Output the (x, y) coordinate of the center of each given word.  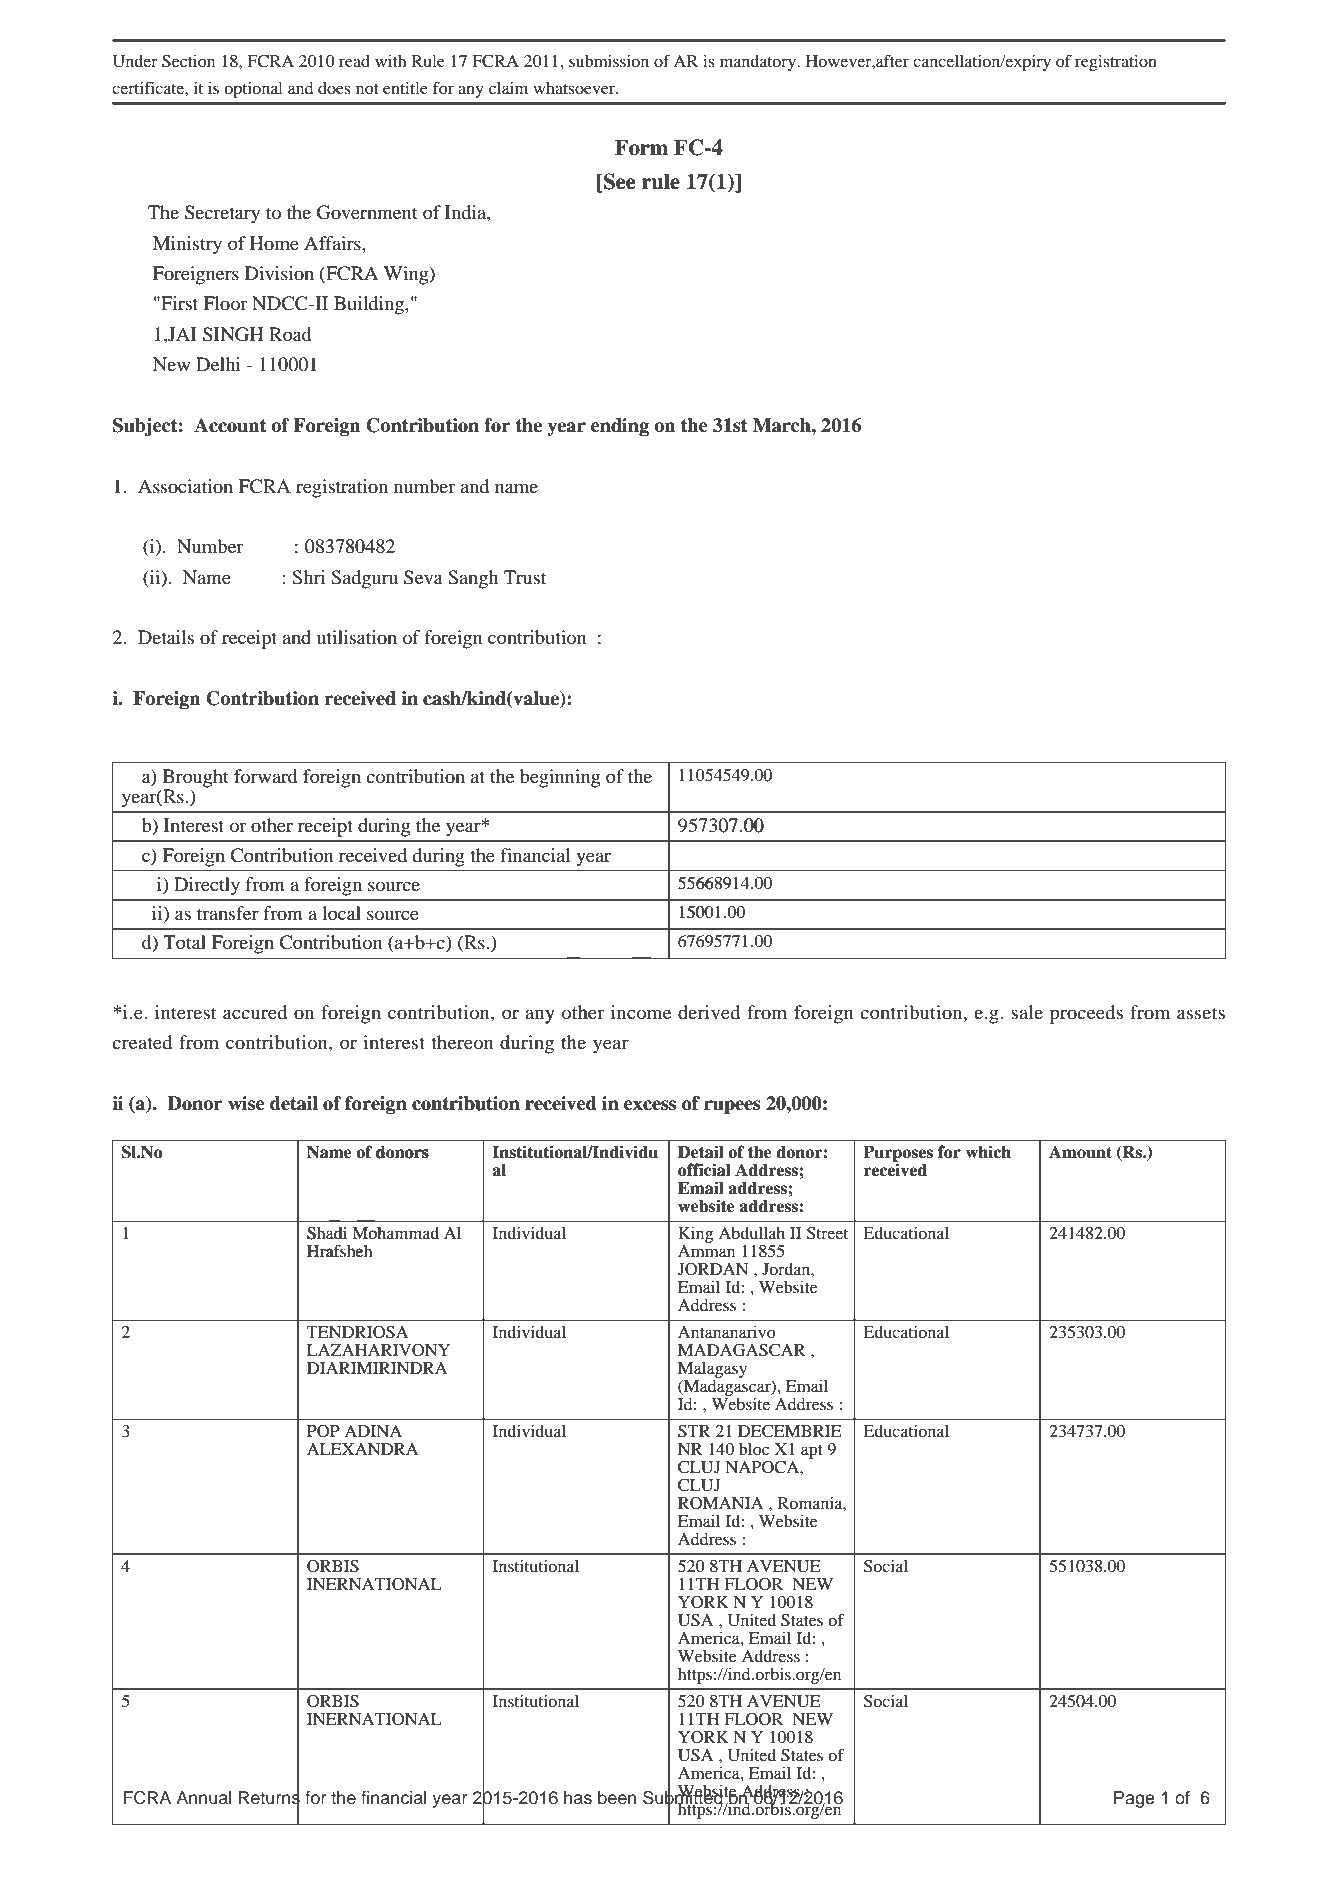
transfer (228, 913)
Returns (269, 1798)
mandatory (759, 63)
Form (641, 147)
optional (253, 90)
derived (709, 1012)
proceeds (1086, 1014)
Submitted (684, 1797)
